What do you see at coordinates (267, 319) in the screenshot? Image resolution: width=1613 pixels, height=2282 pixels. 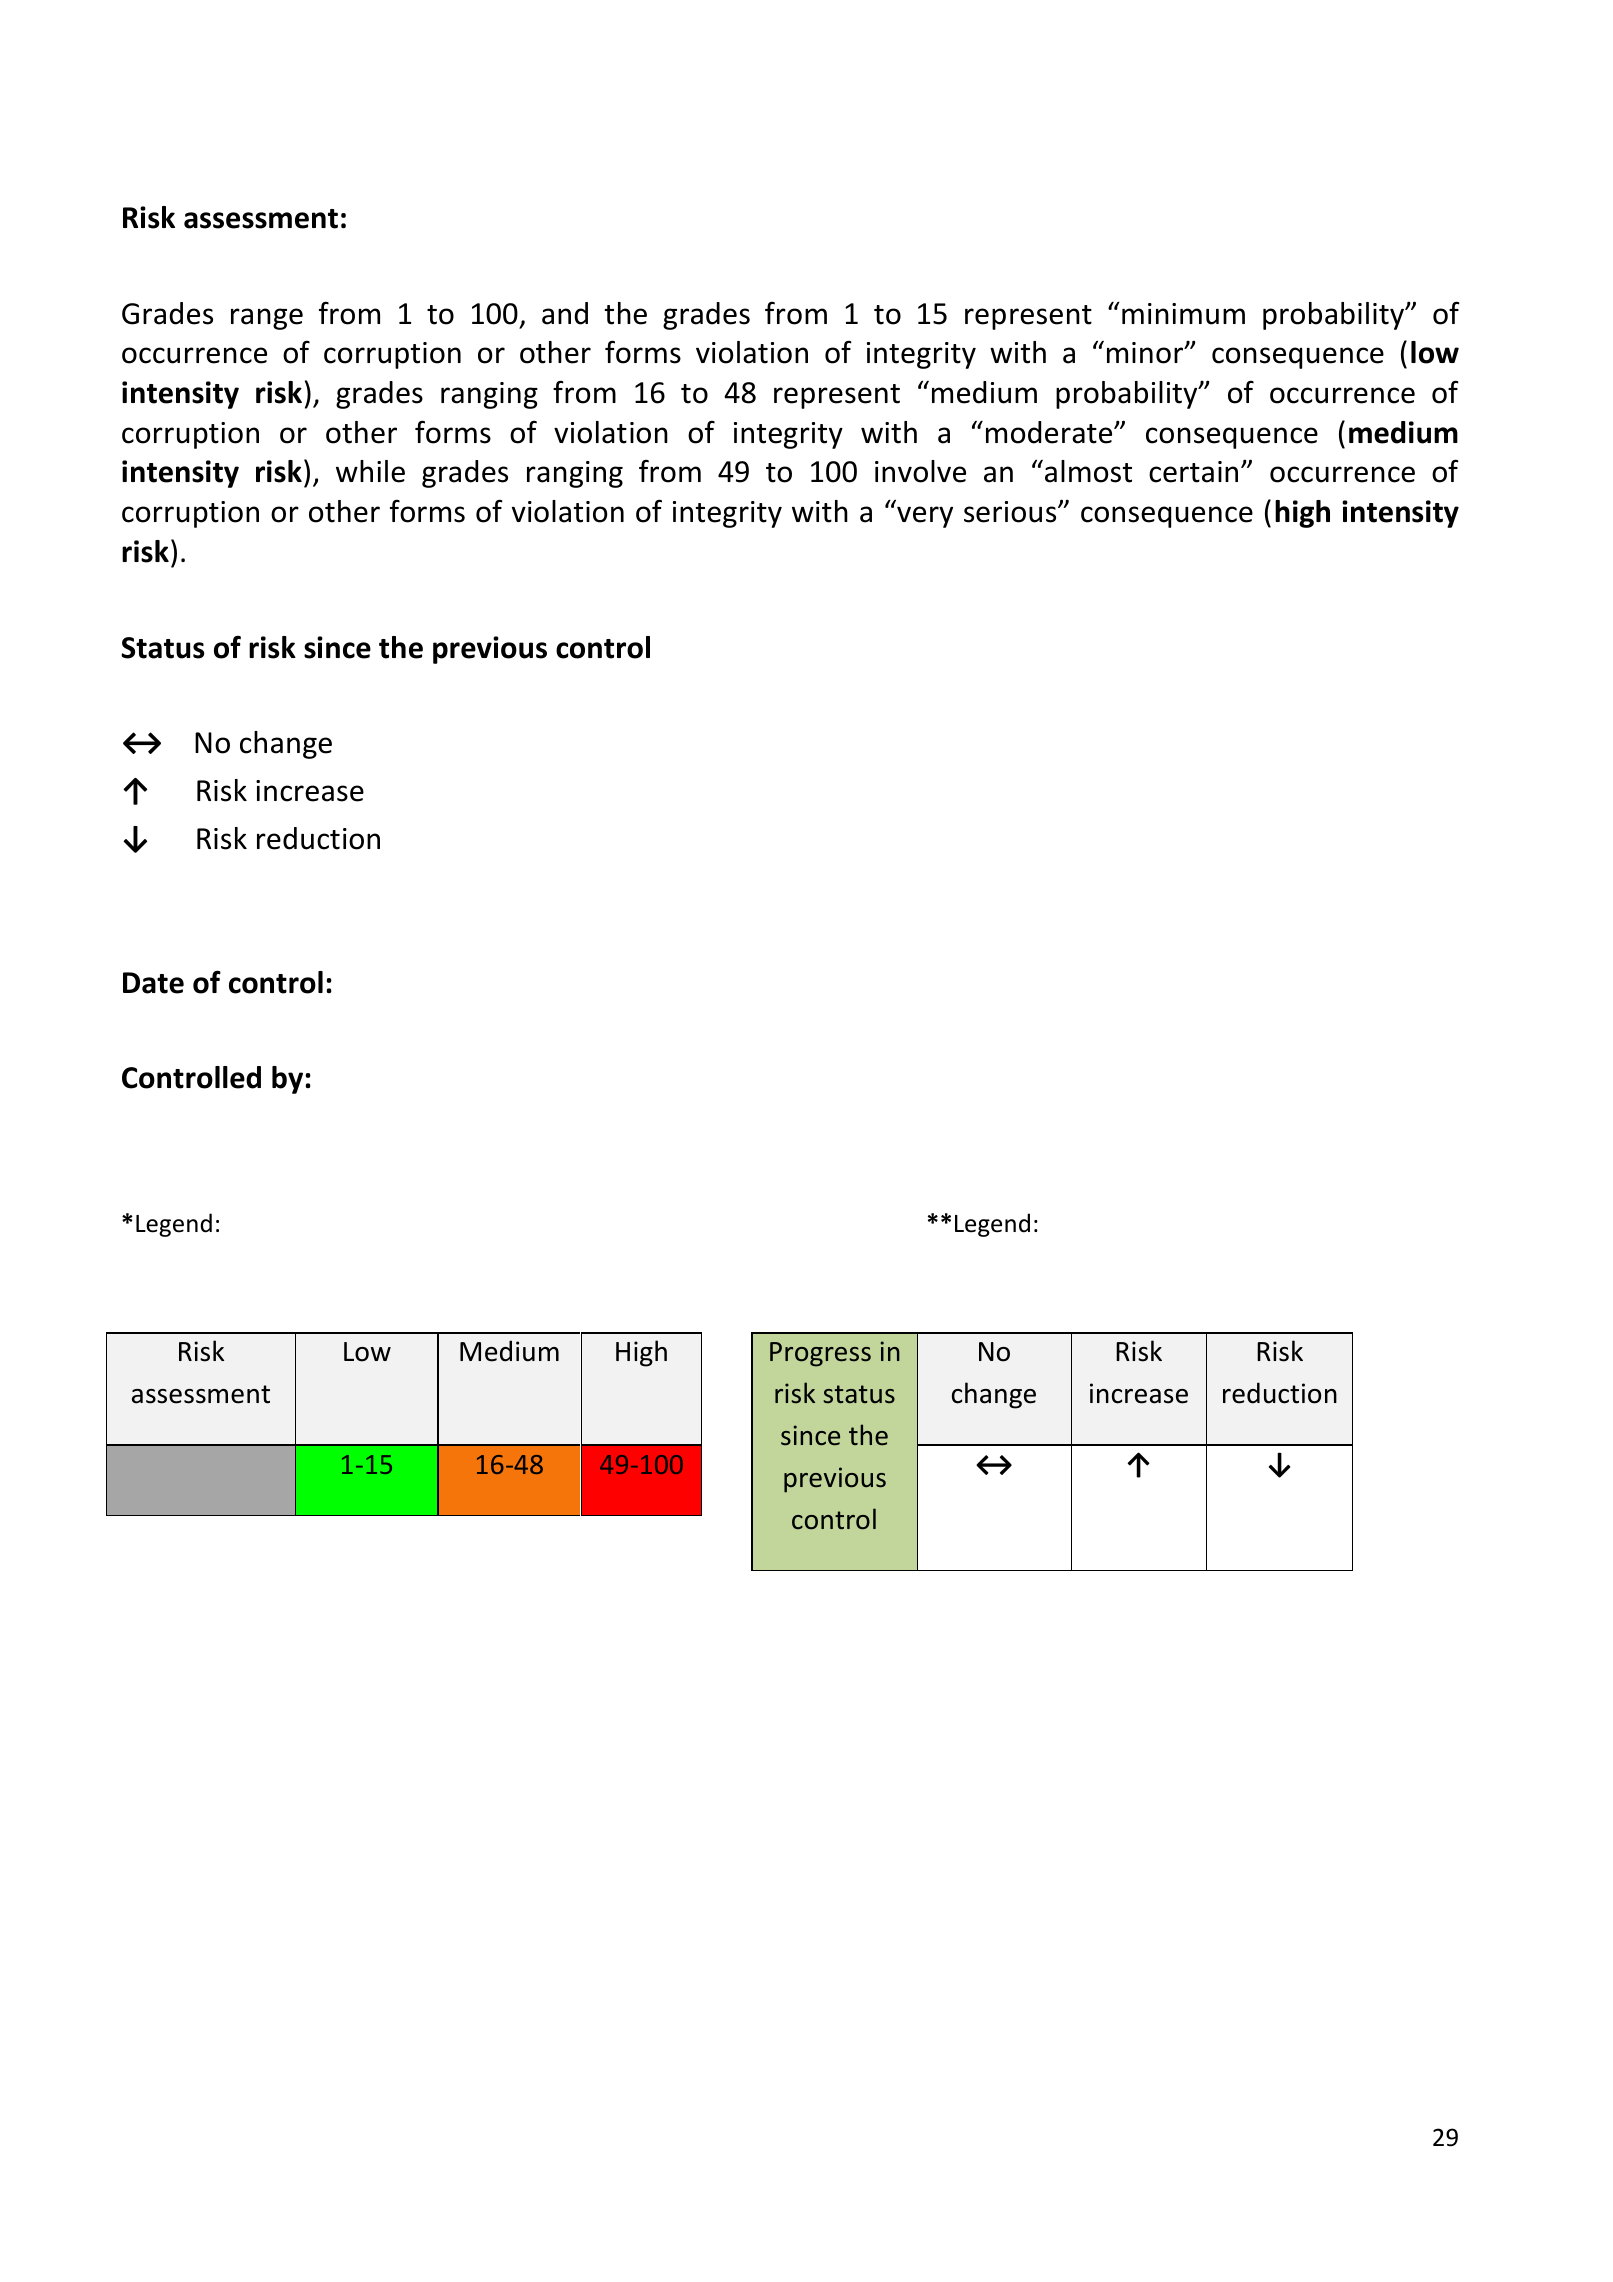 I see `range` at bounding box center [267, 319].
